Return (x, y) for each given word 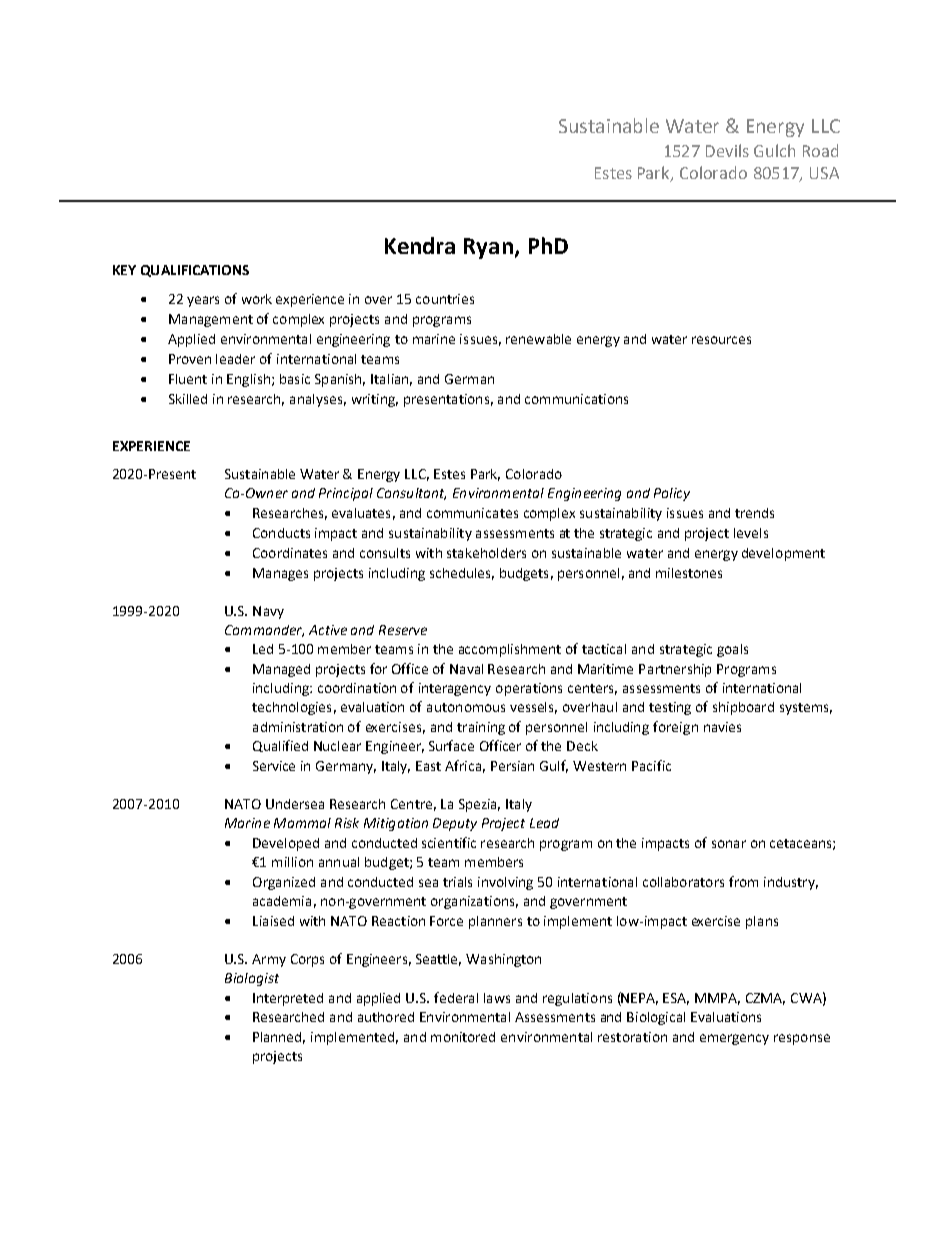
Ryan (488, 248)
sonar (729, 844)
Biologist (252, 979)
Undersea (295, 804)
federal (456, 997)
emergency (734, 1039)
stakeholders (486, 553)
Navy (268, 612)
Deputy (455, 824)
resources (721, 340)
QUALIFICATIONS (195, 271)
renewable (538, 339)
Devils (727, 150)
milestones (689, 573)
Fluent (188, 379)
